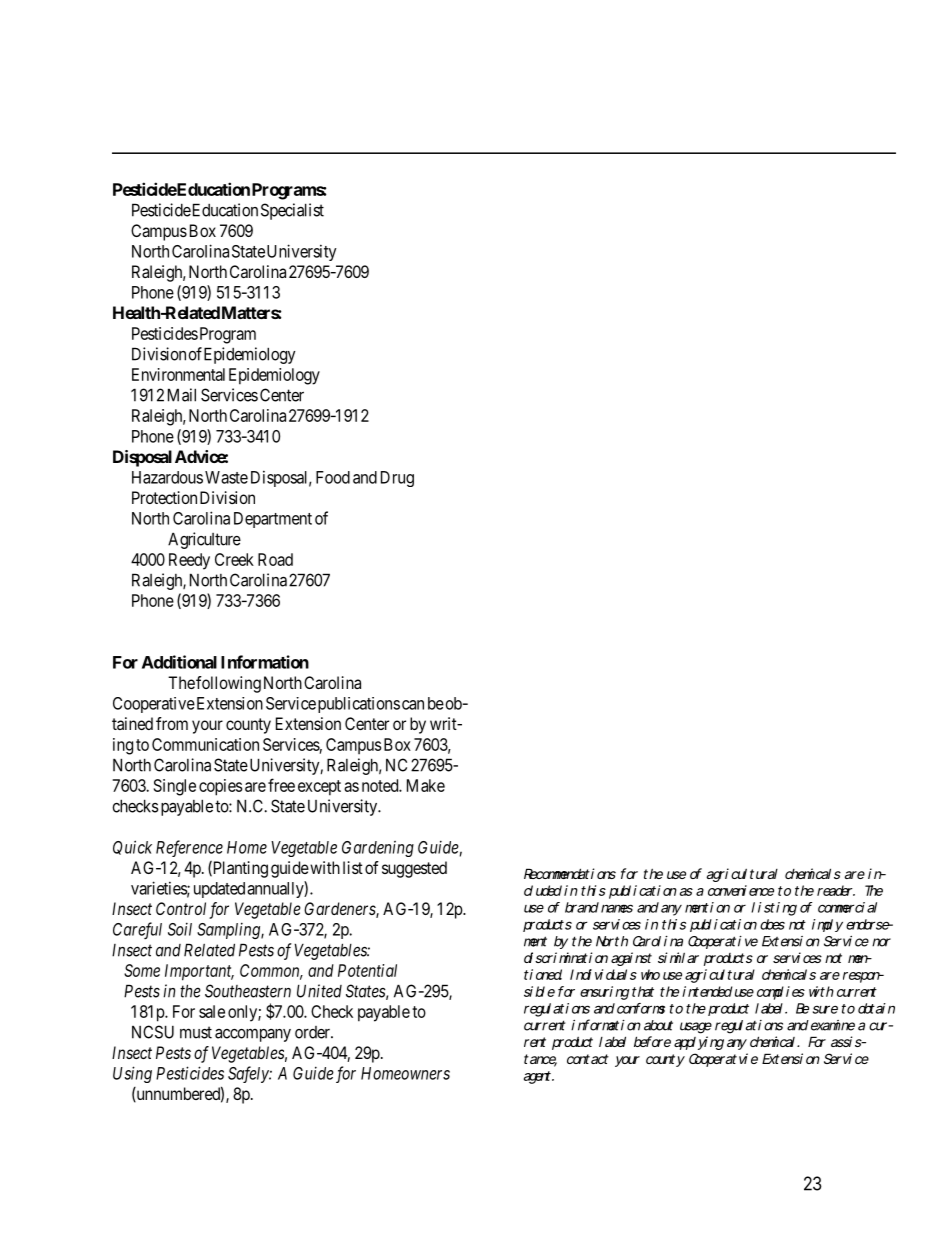 The image size is (952, 1233). Describe the element at coordinates (413, 705) in the screenshot. I see `can` at that location.
